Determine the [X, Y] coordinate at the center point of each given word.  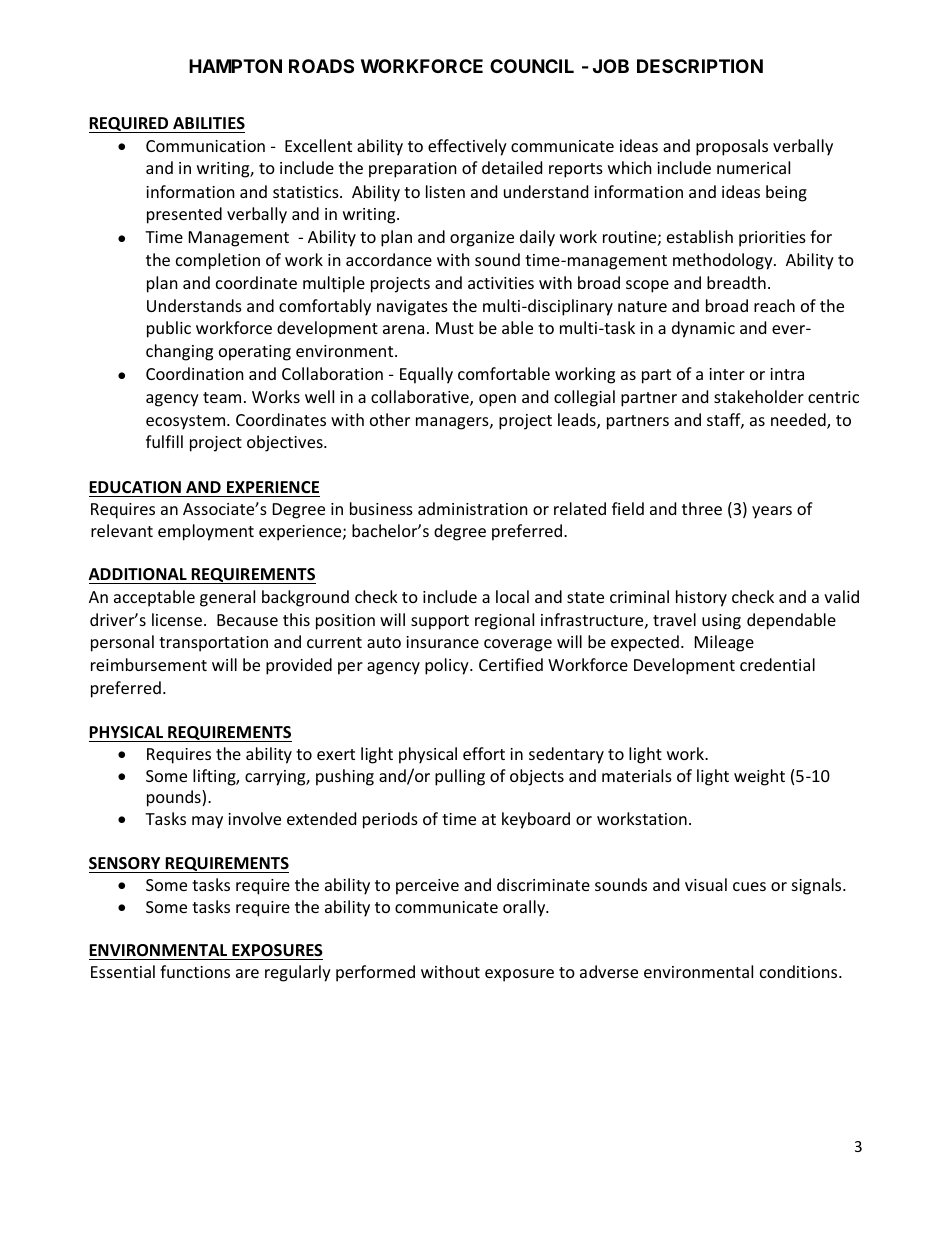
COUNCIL [532, 66]
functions [195, 971]
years [772, 512]
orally [525, 908]
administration [473, 508]
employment [206, 532]
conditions [800, 971]
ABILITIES [209, 123]
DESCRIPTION [700, 66]
